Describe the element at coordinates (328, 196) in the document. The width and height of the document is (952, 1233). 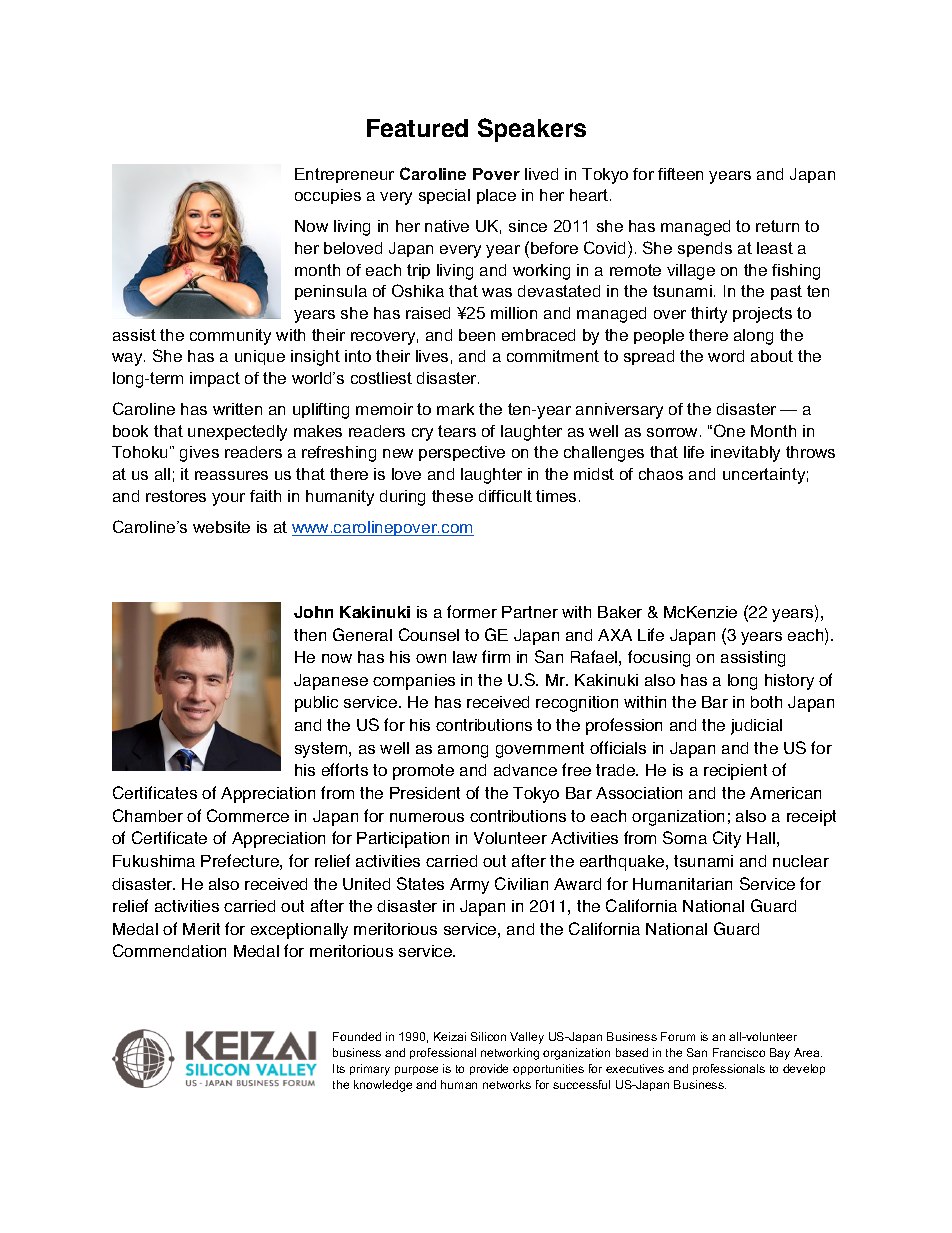
I see `occupies` at that location.
